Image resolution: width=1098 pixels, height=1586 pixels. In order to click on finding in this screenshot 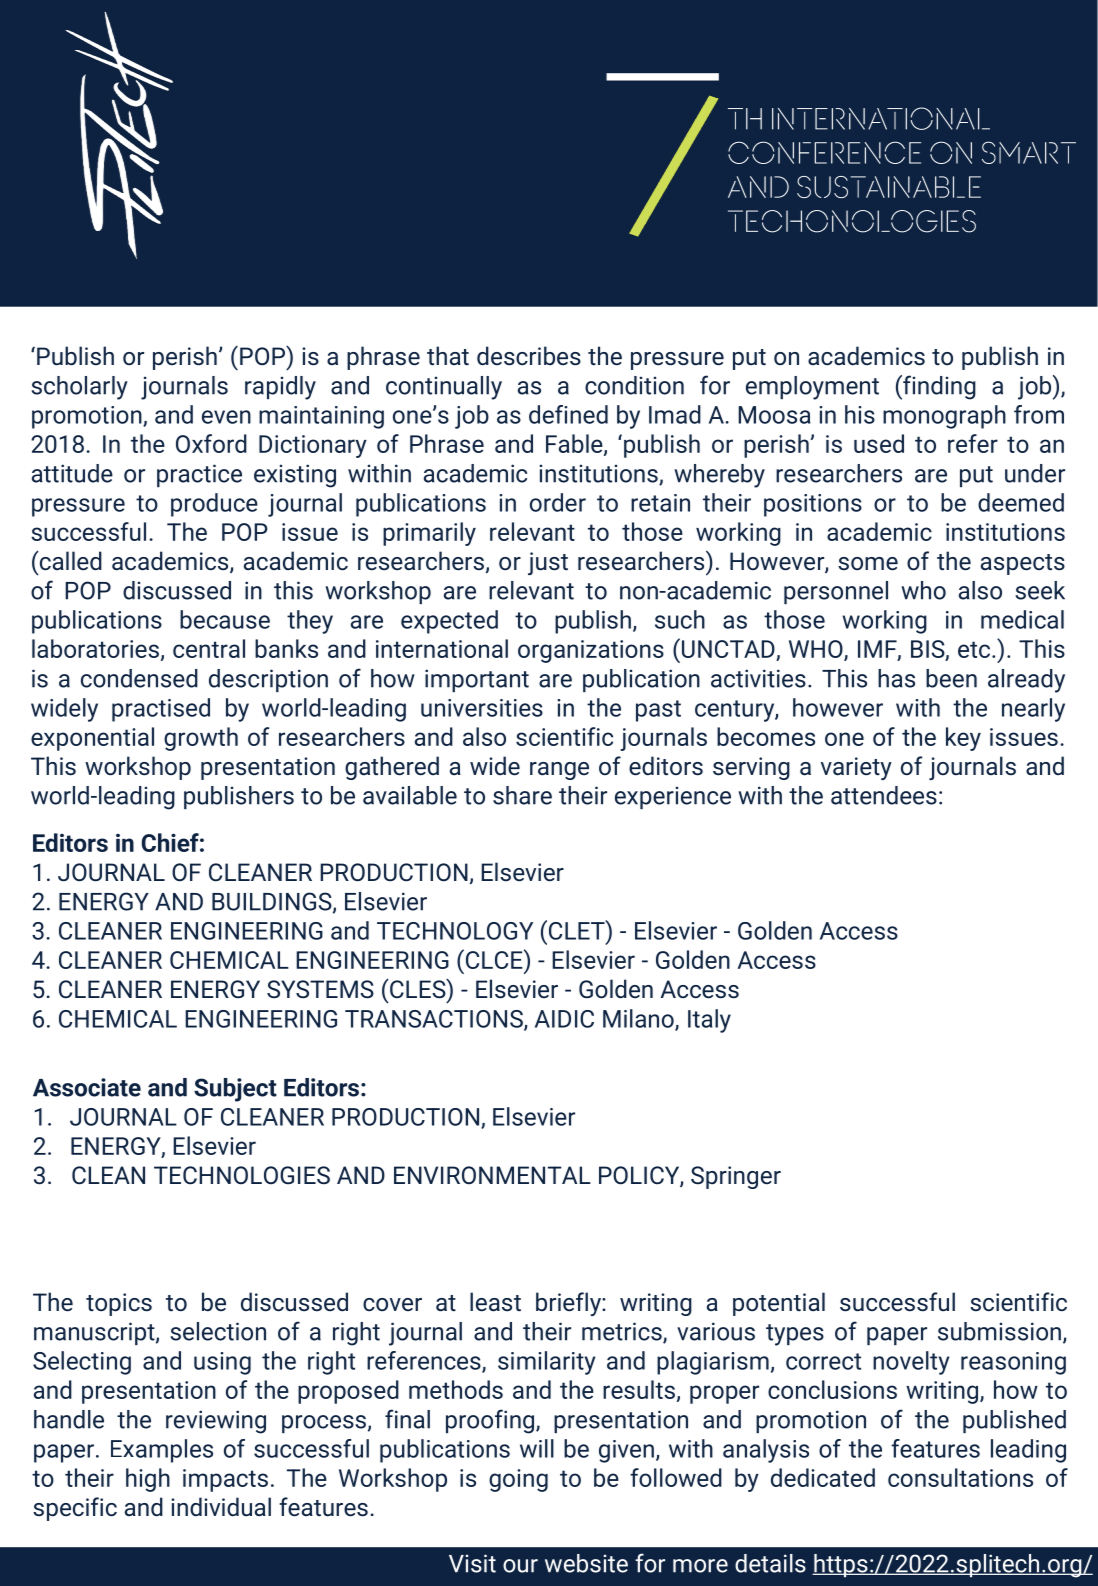, I will do `click(938, 387)`.
